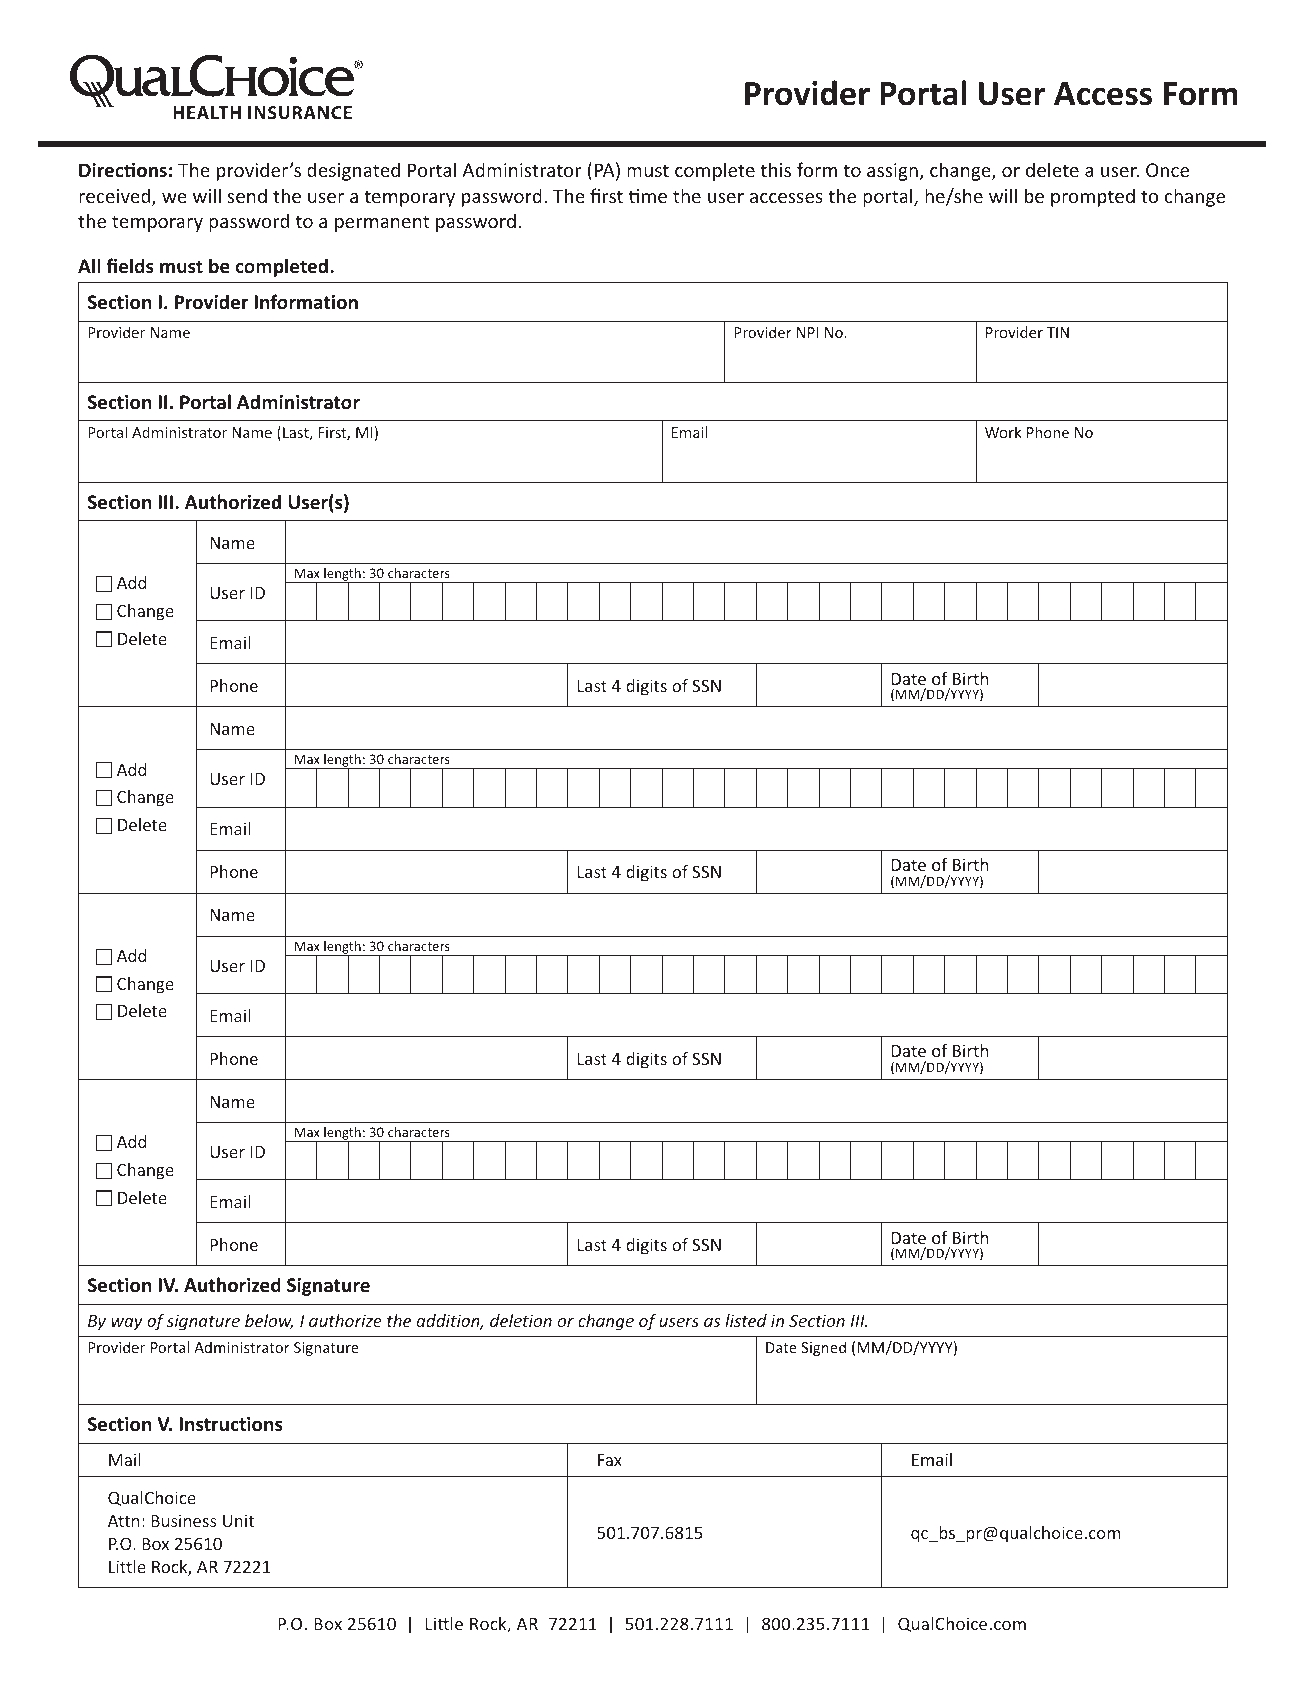 The image size is (1304, 1687). What do you see at coordinates (238, 1520) in the document?
I see `Unit` at bounding box center [238, 1520].
